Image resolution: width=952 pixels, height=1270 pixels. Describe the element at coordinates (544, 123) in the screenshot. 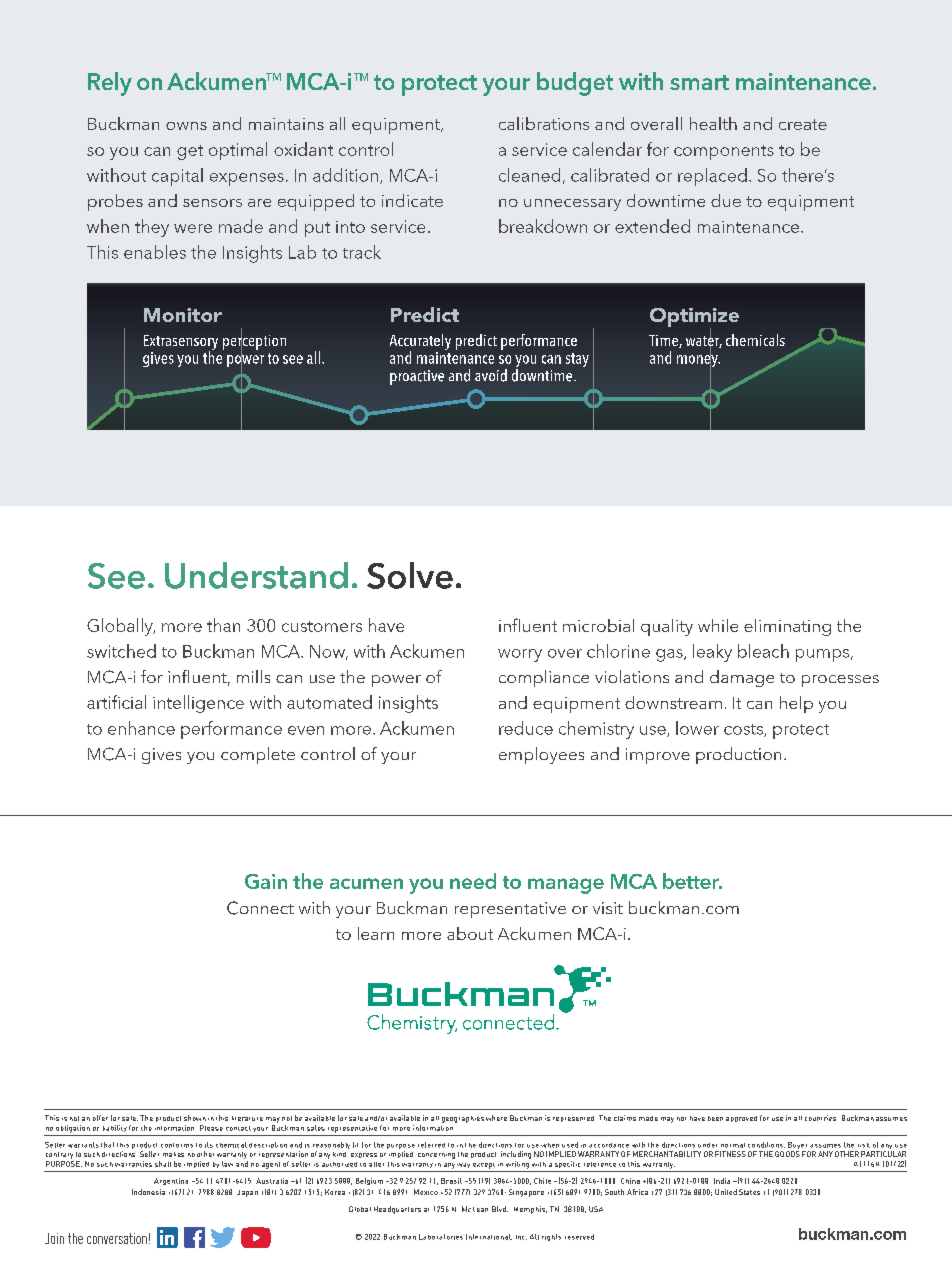

I see `calibrations` at that location.
